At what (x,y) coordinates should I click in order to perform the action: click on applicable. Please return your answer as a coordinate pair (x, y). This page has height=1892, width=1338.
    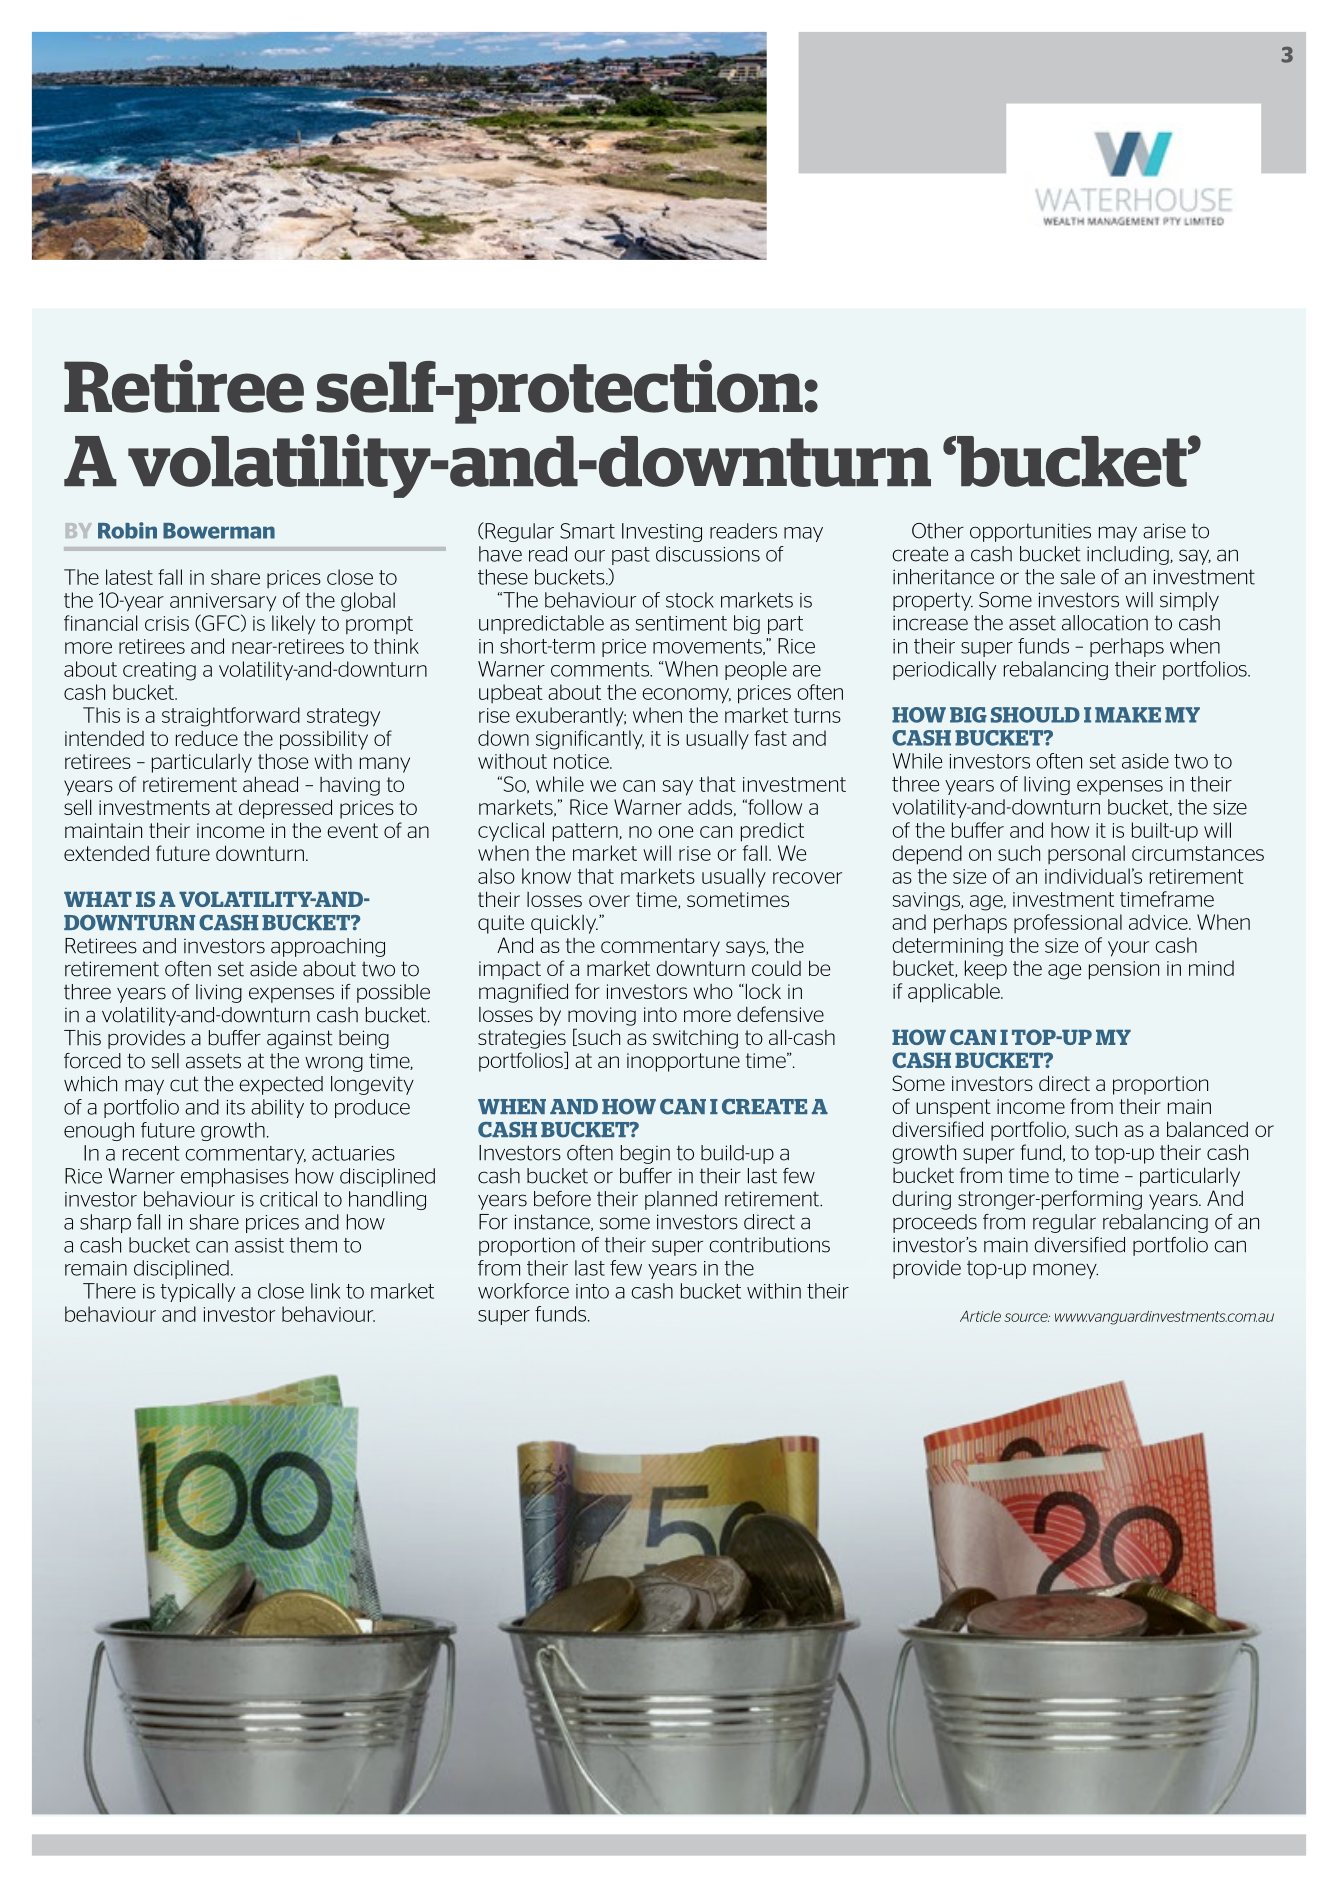
    Looking at the image, I should click on (955, 993).
